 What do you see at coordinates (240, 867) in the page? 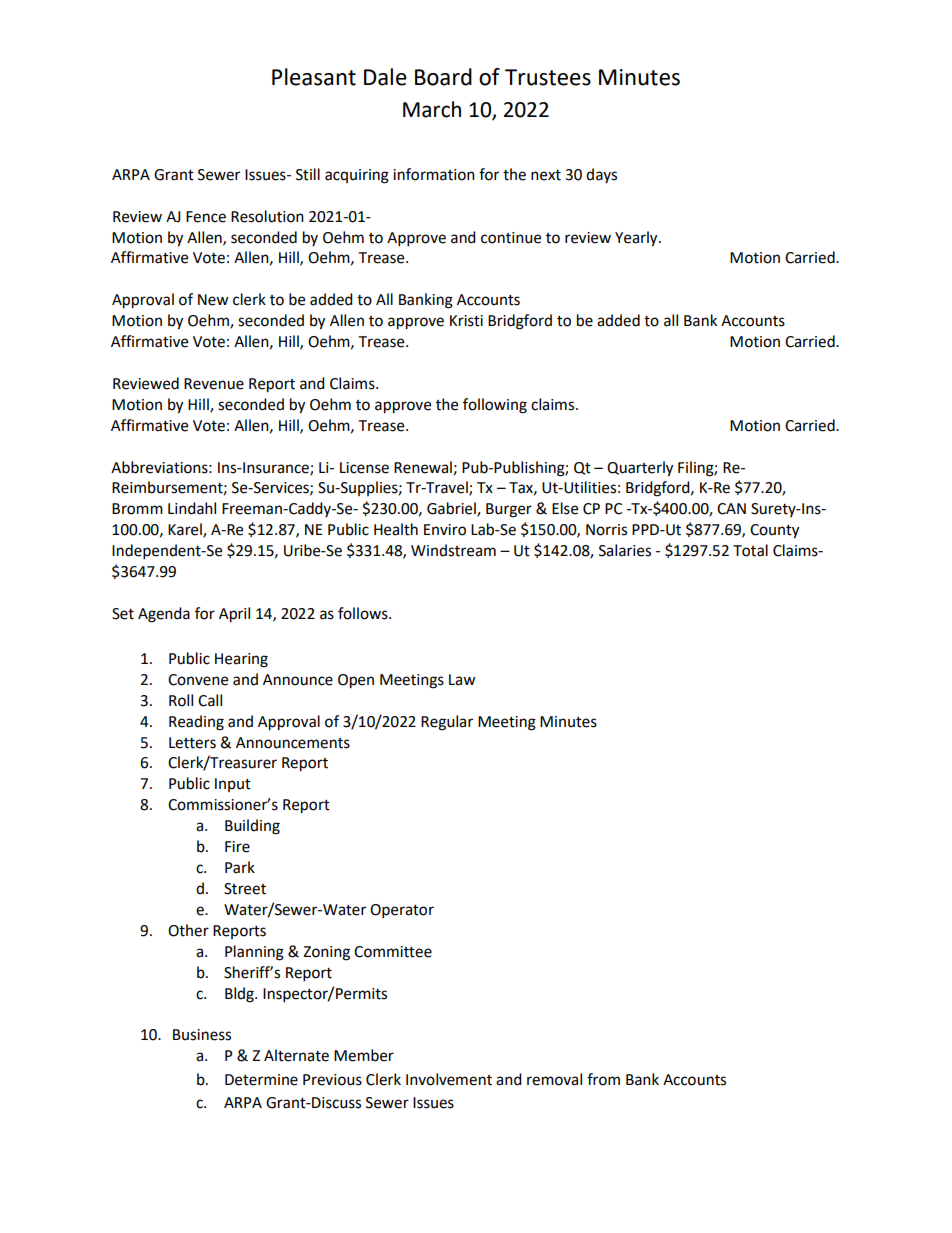
I see `Park` at bounding box center [240, 867].
